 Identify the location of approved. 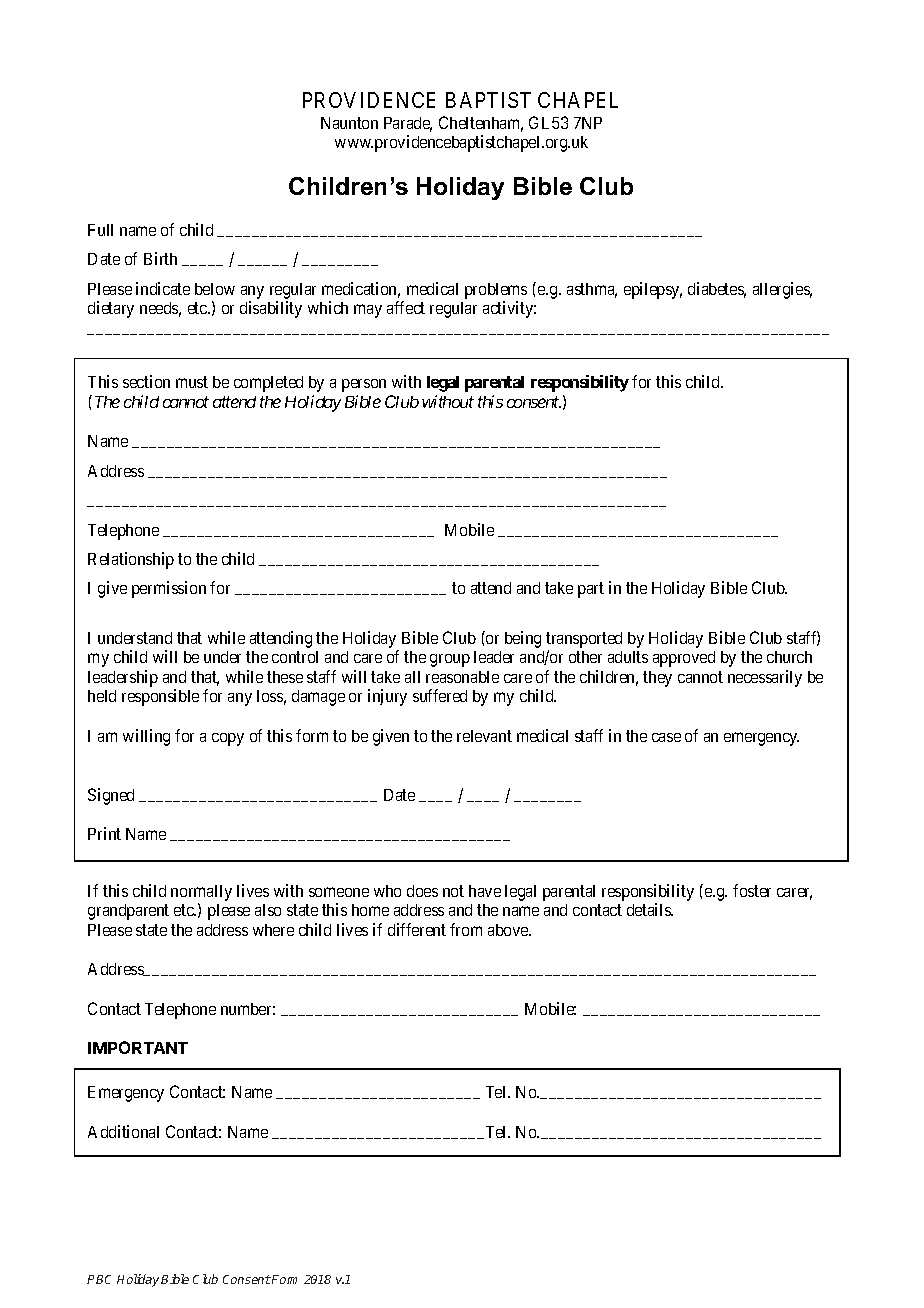
(684, 659).
